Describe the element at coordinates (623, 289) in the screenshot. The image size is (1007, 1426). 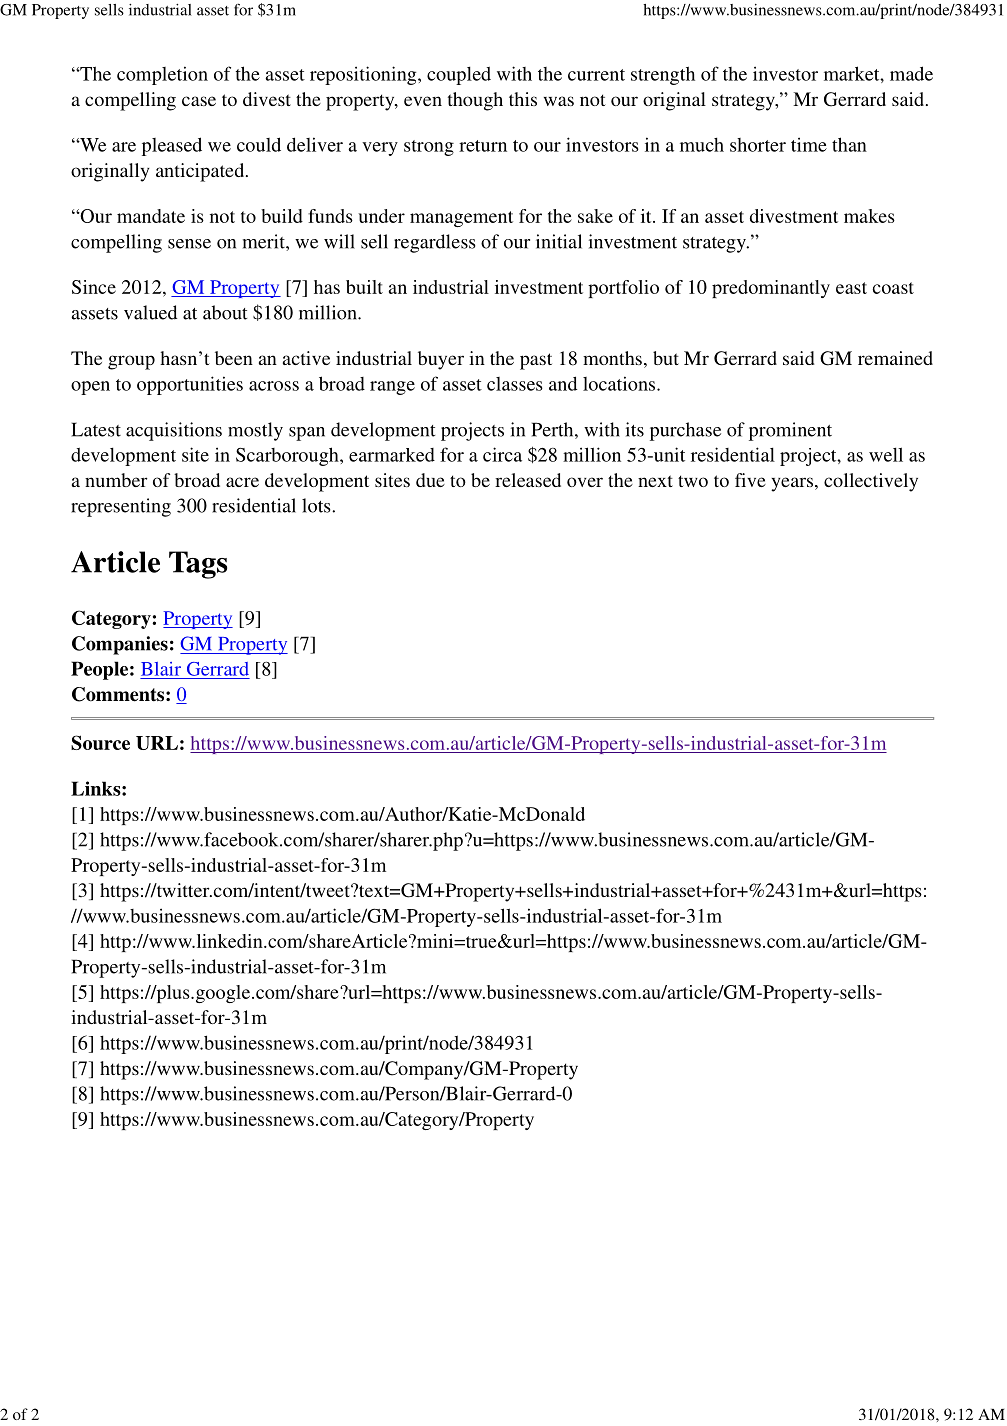
I see `portfolio` at that location.
